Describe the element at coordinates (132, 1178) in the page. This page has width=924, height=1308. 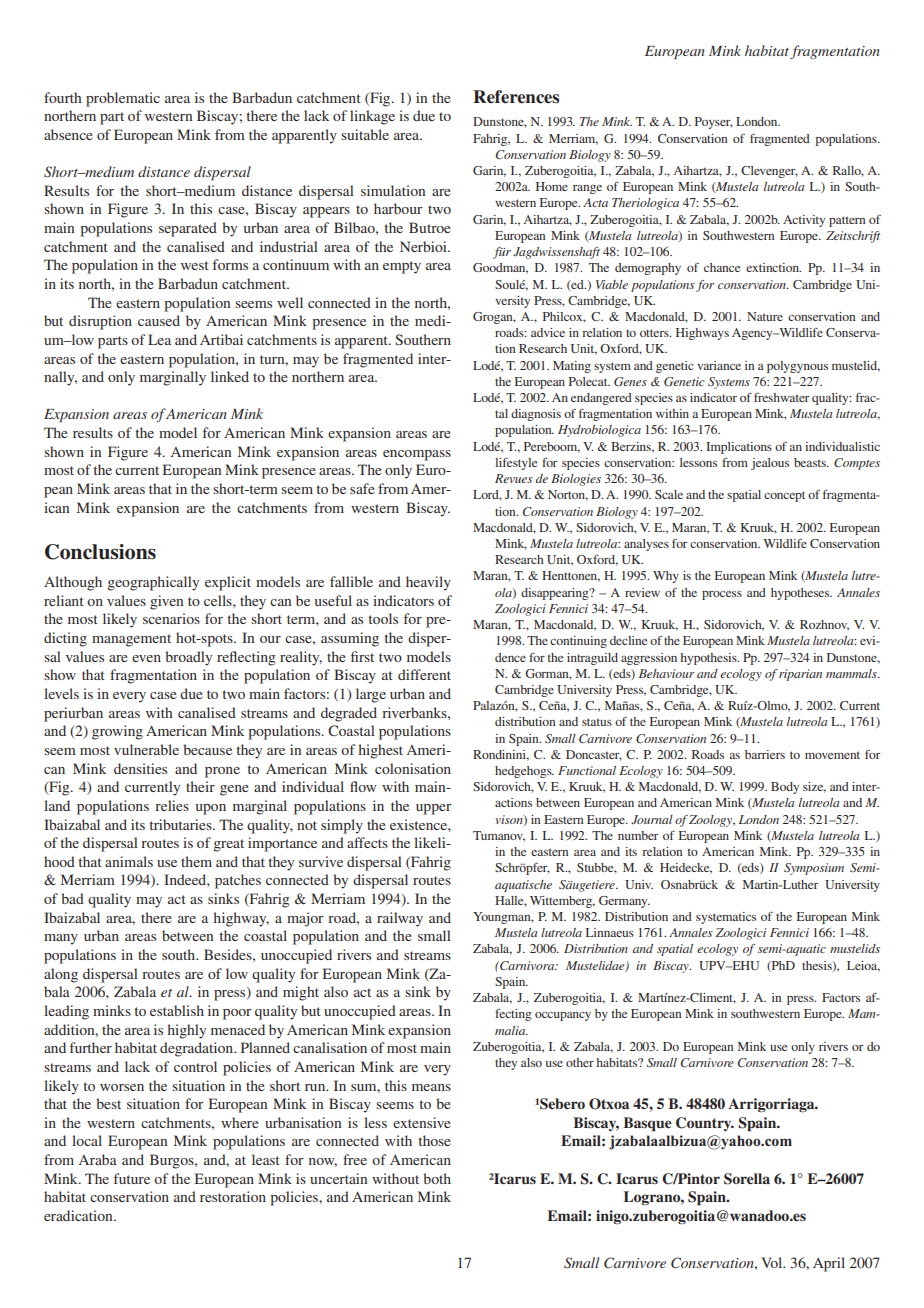
I see `future` at that location.
